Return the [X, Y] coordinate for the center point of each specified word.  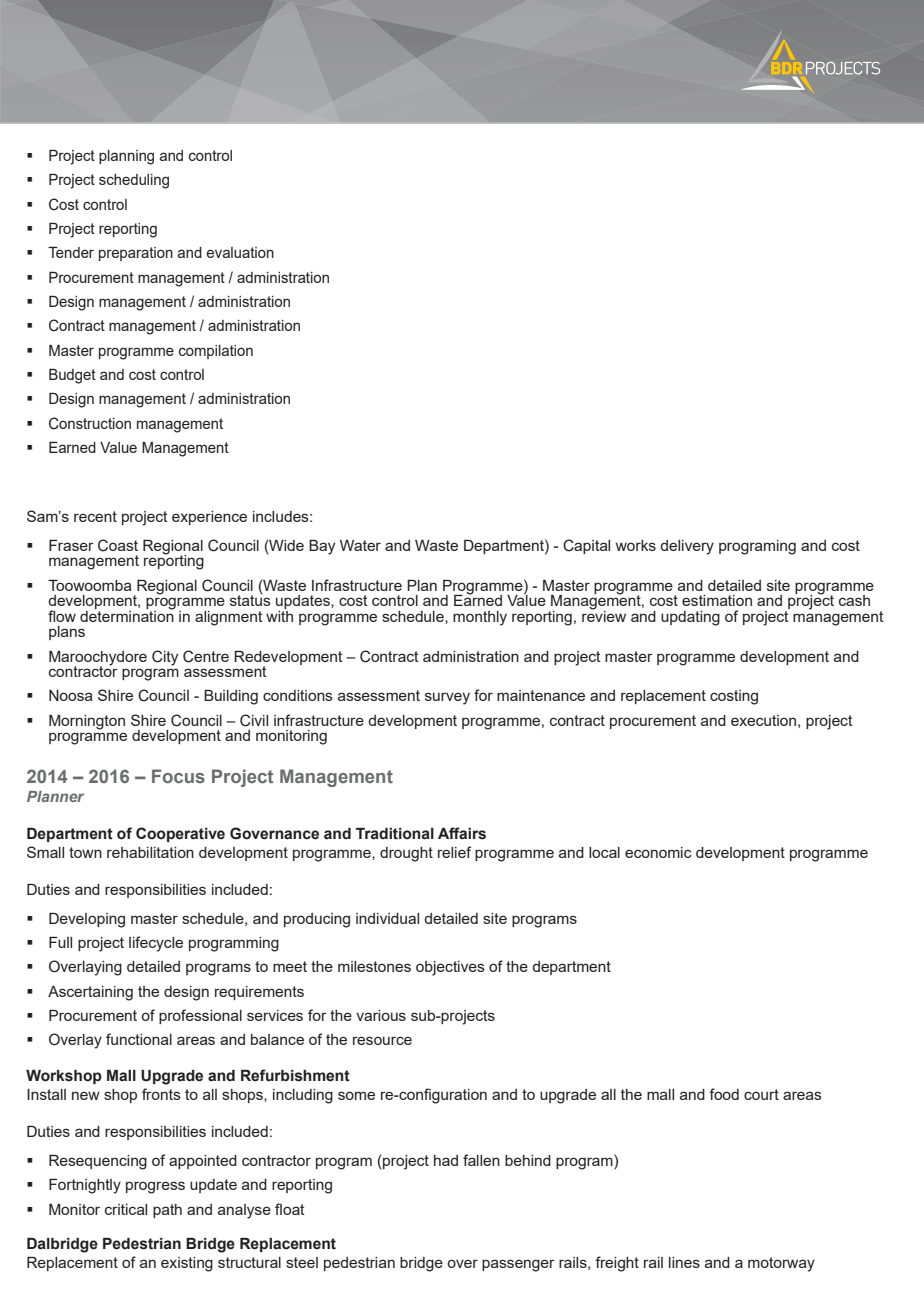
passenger [518, 1265]
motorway [781, 1264]
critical [126, 1209]
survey [447, 698]
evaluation [240, 252]
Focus [178, 776]
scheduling [134, 181]
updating [690, 618]
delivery [687, 547]
